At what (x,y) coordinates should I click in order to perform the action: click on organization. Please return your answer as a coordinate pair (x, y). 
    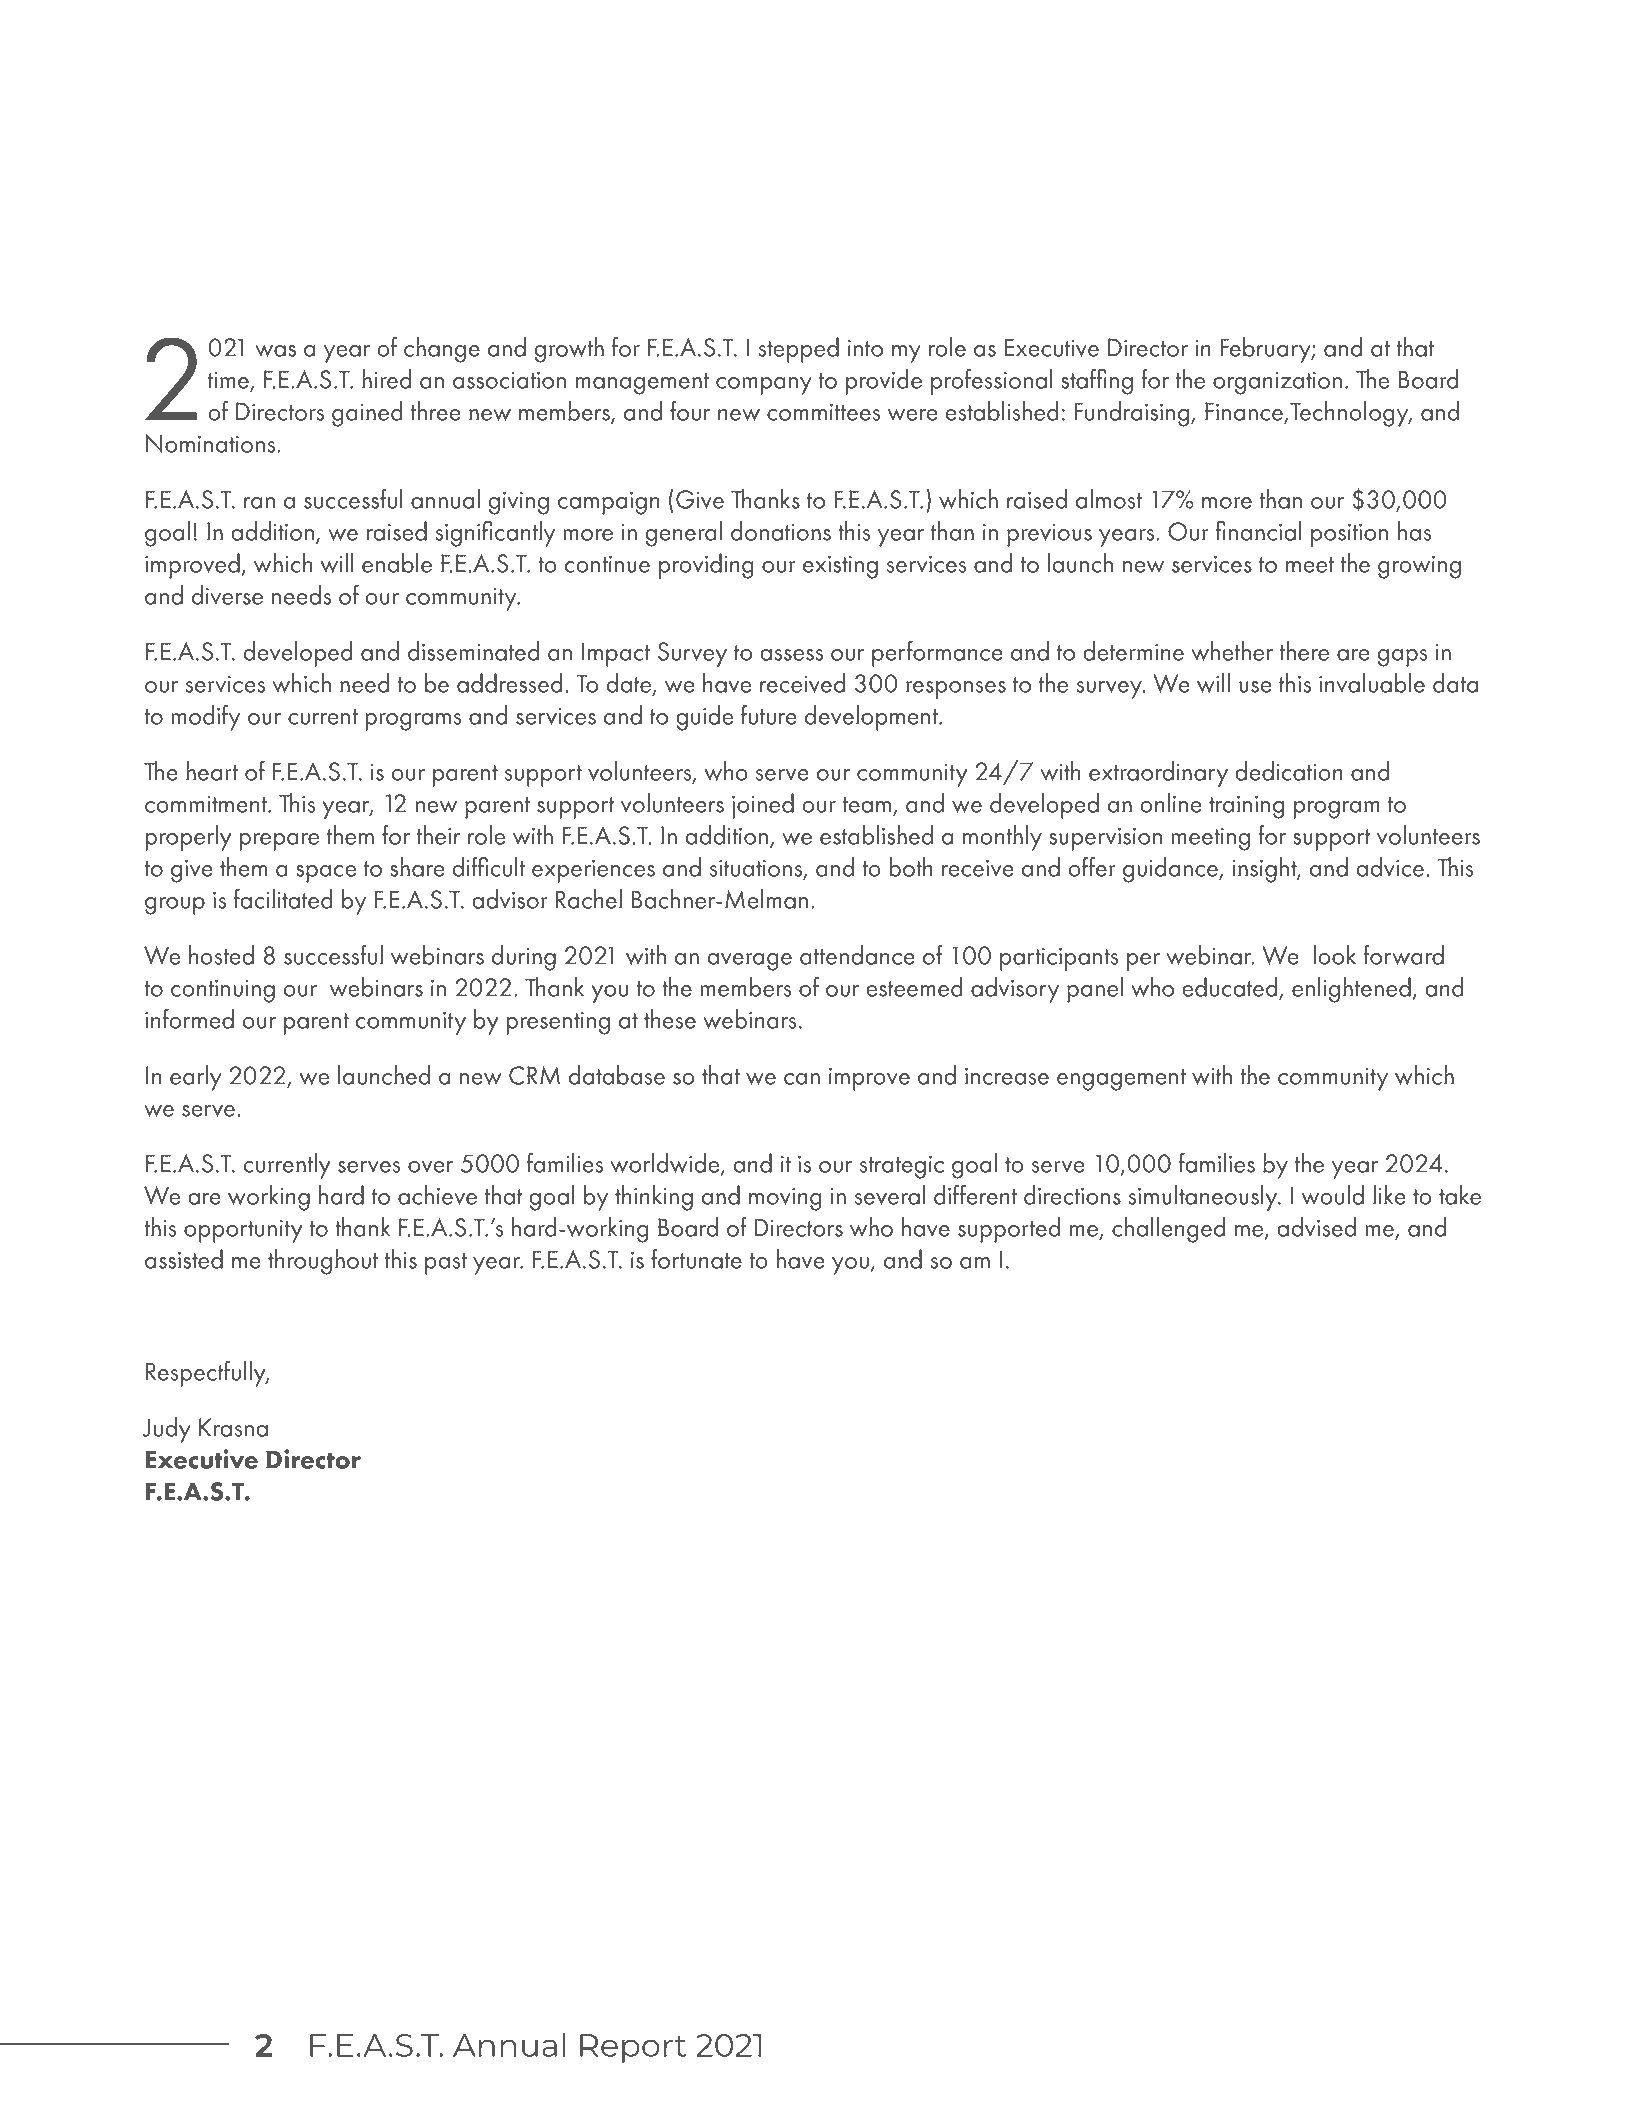
    Looking at the image, I should click on (1277, 383).
